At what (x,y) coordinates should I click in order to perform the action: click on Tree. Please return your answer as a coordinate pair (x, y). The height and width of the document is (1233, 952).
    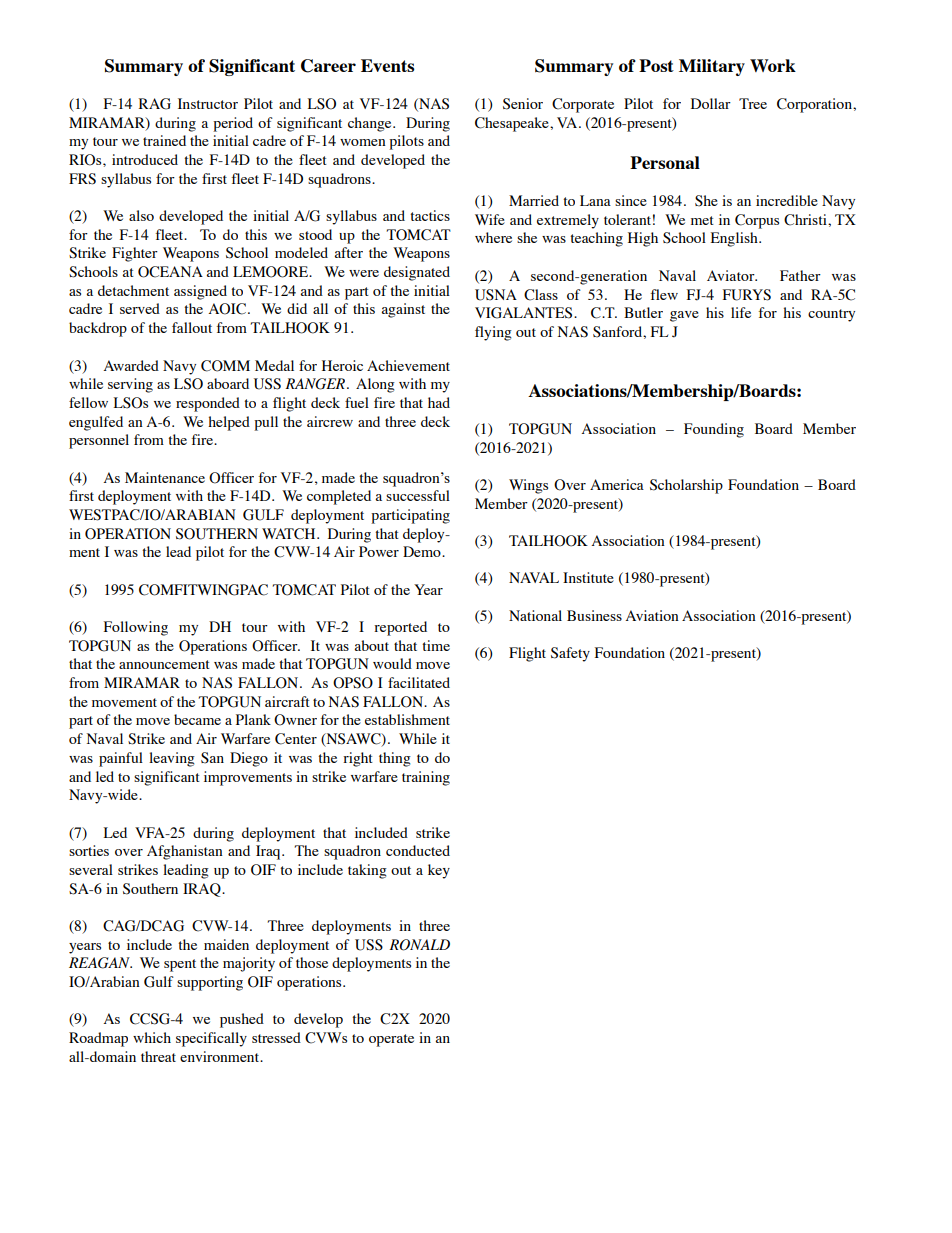
    Looking at the image, I should click on (753, 103).
